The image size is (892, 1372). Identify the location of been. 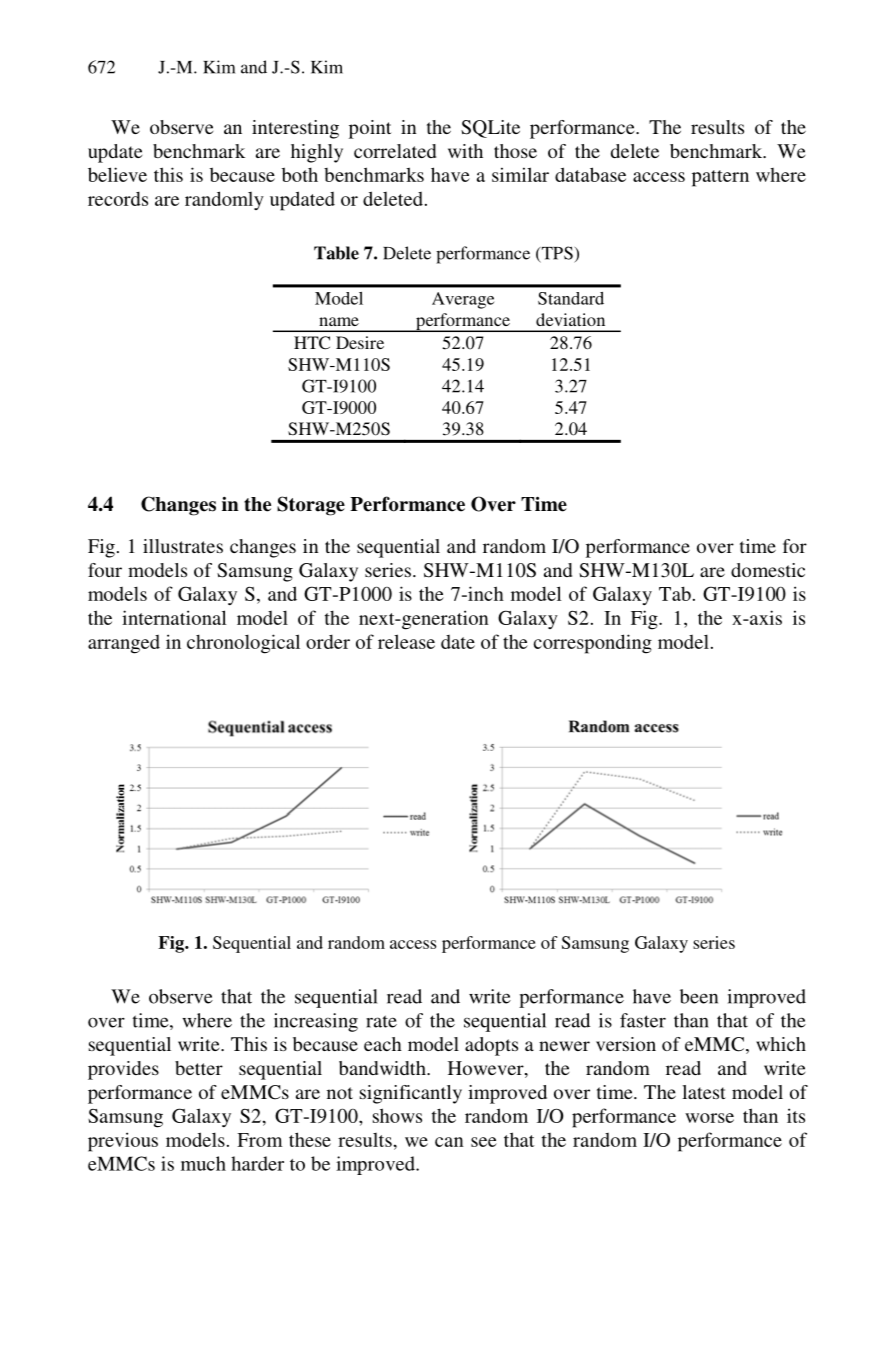
(699, 996).
